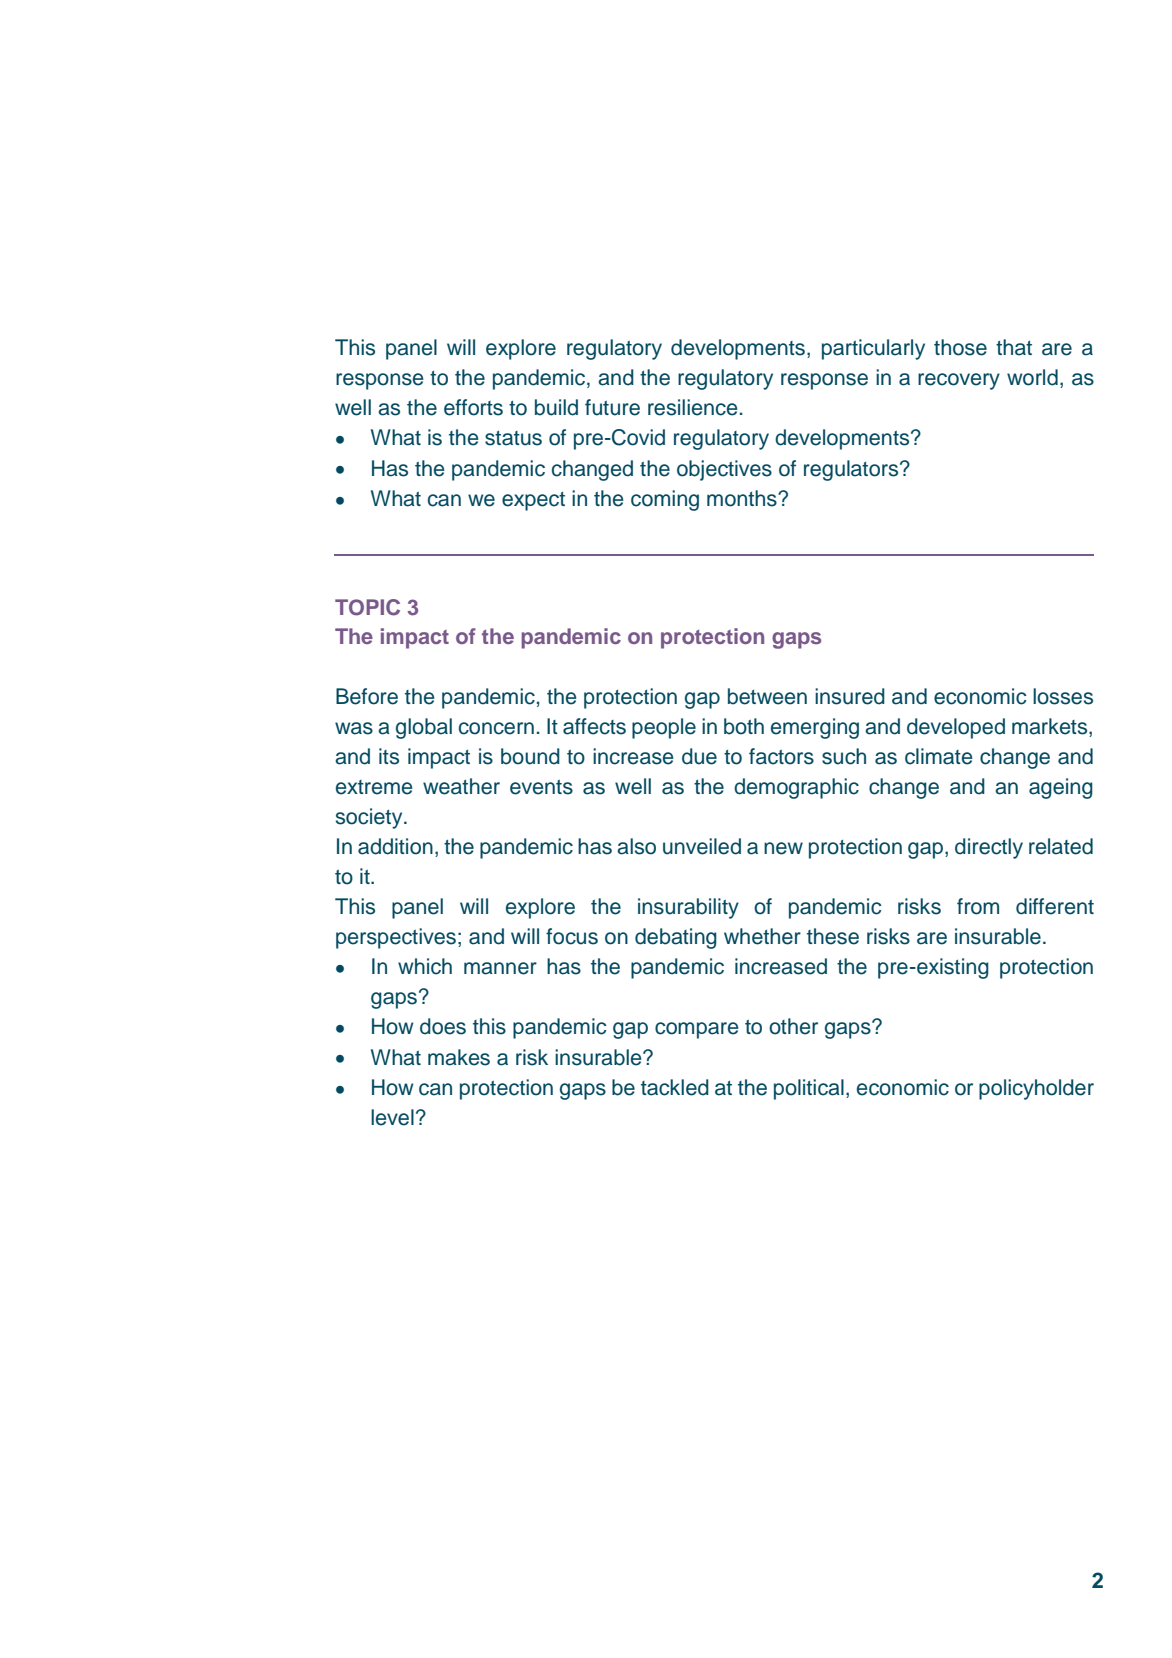 The height and width of the document is (1658, 1172). What do you see at coordinates (1063, 696) in the document?
I see `losses` at bounding box center [1063, 696].
